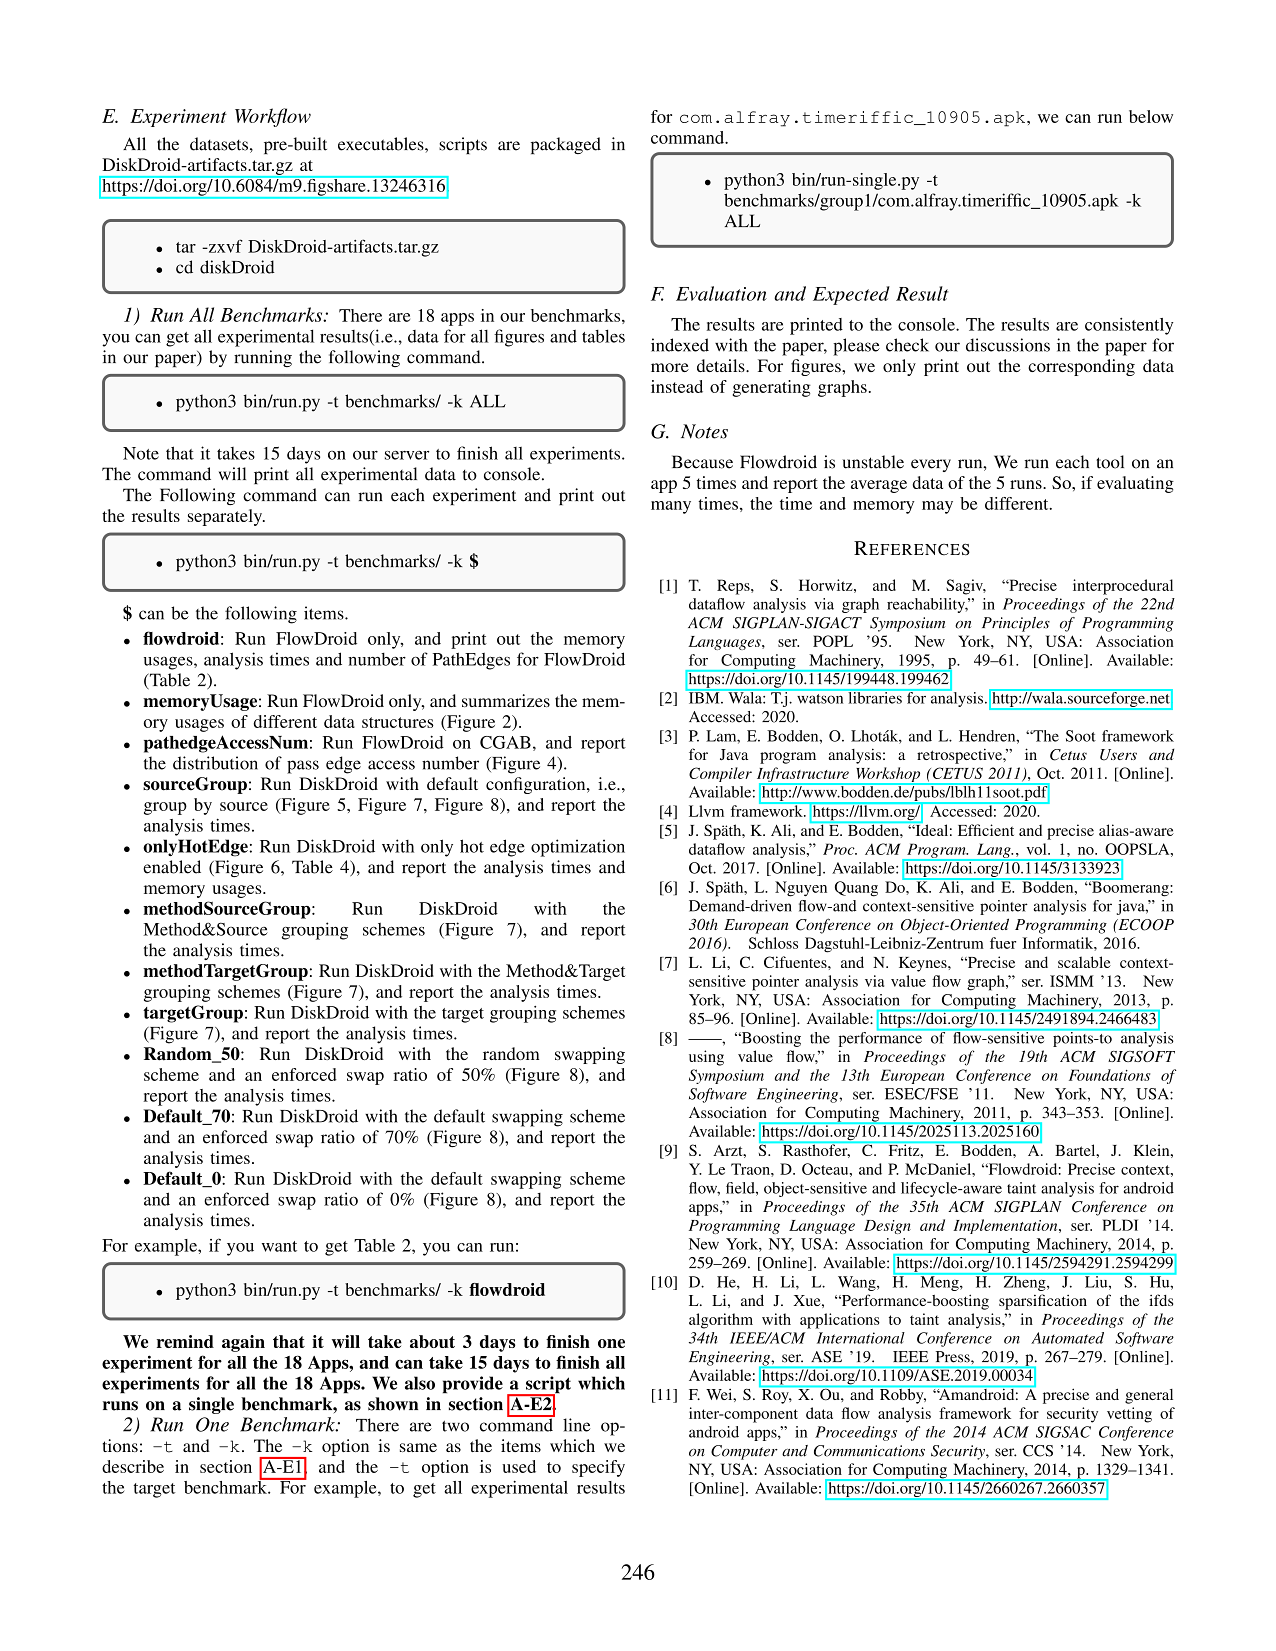 Image resolution: width=1276 pixels, height=1651 pixels. What do you see at coordinates (1006, 1226) in the screenshot?
I see `Implementation` at bounding box center [1006, 1226].
